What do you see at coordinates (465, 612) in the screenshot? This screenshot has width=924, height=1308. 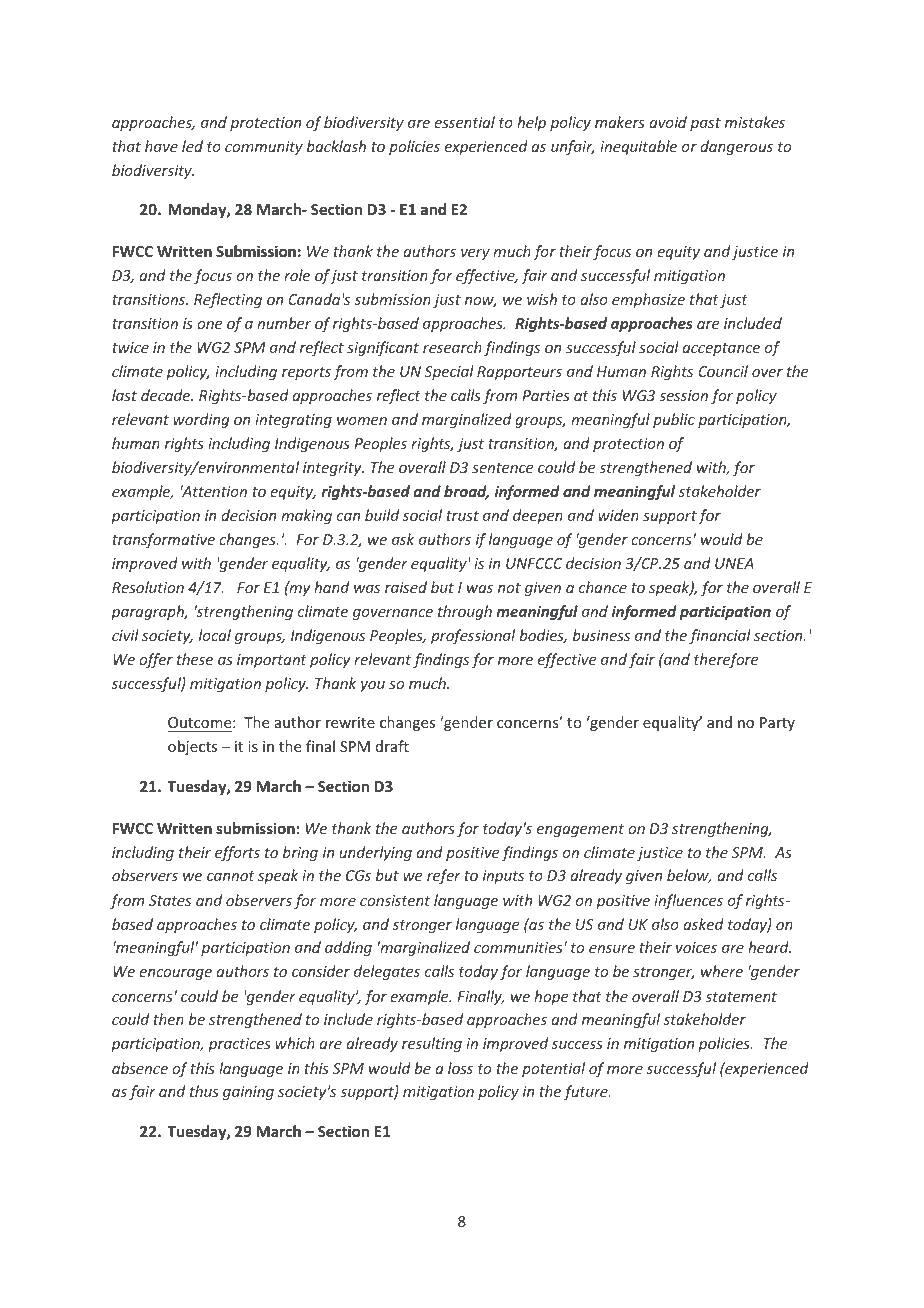 I see `through` at bounding box center [465, 612].
